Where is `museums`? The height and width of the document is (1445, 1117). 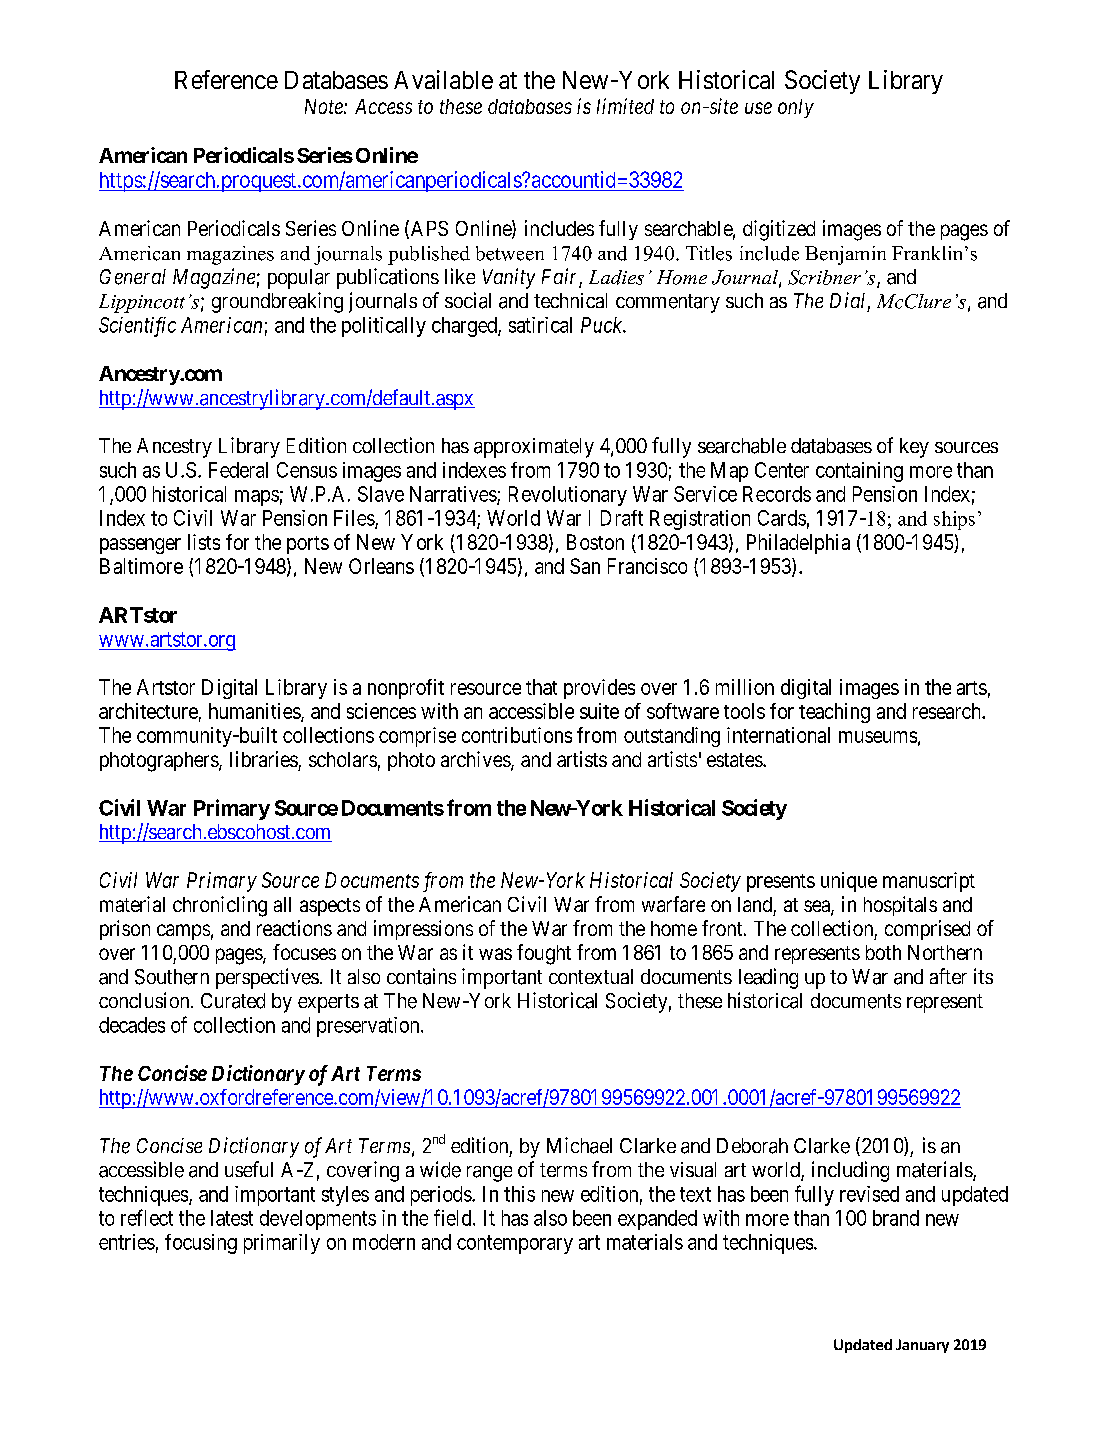 museums is located at coordinates (878, 737).
